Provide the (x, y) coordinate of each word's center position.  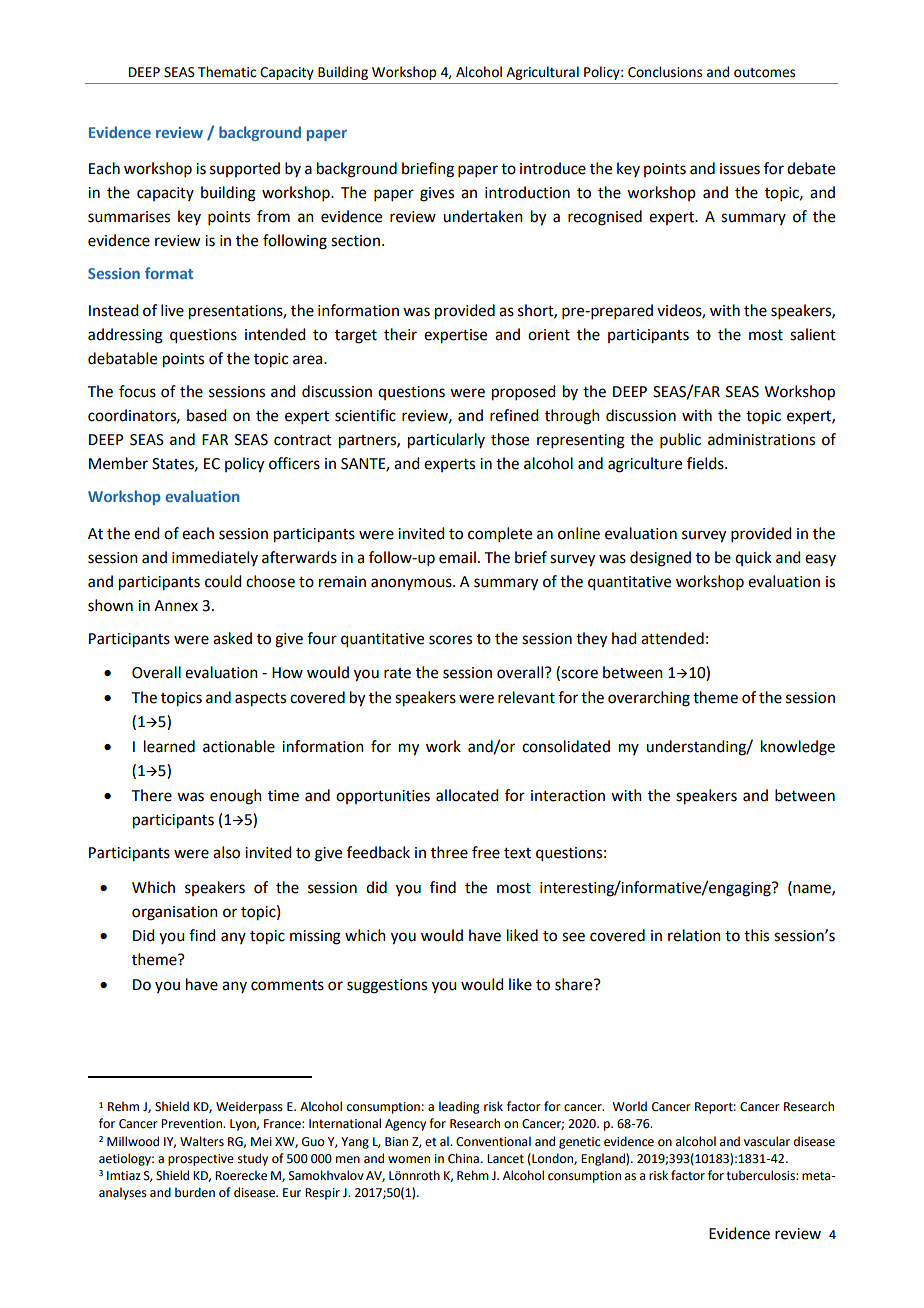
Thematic (227, 72)
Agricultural (542, 73)
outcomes (764, 73)
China (463, 1158)
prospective (201, 1160)
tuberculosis (761, 1175)
